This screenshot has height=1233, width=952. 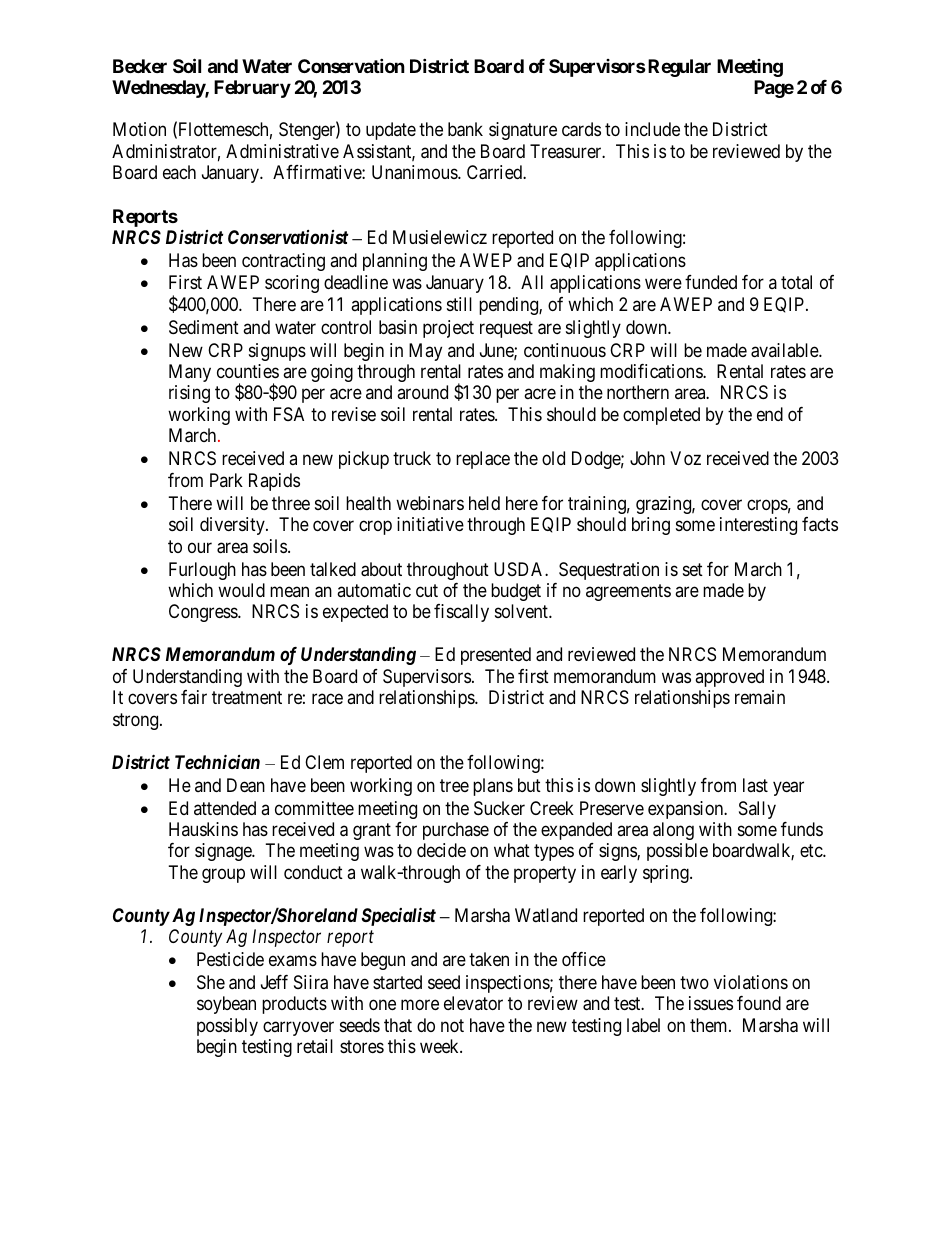 What do you see at coordinates (452, 1025) in the screenshot?
I see `not` at bounding box center [452, 1025].
